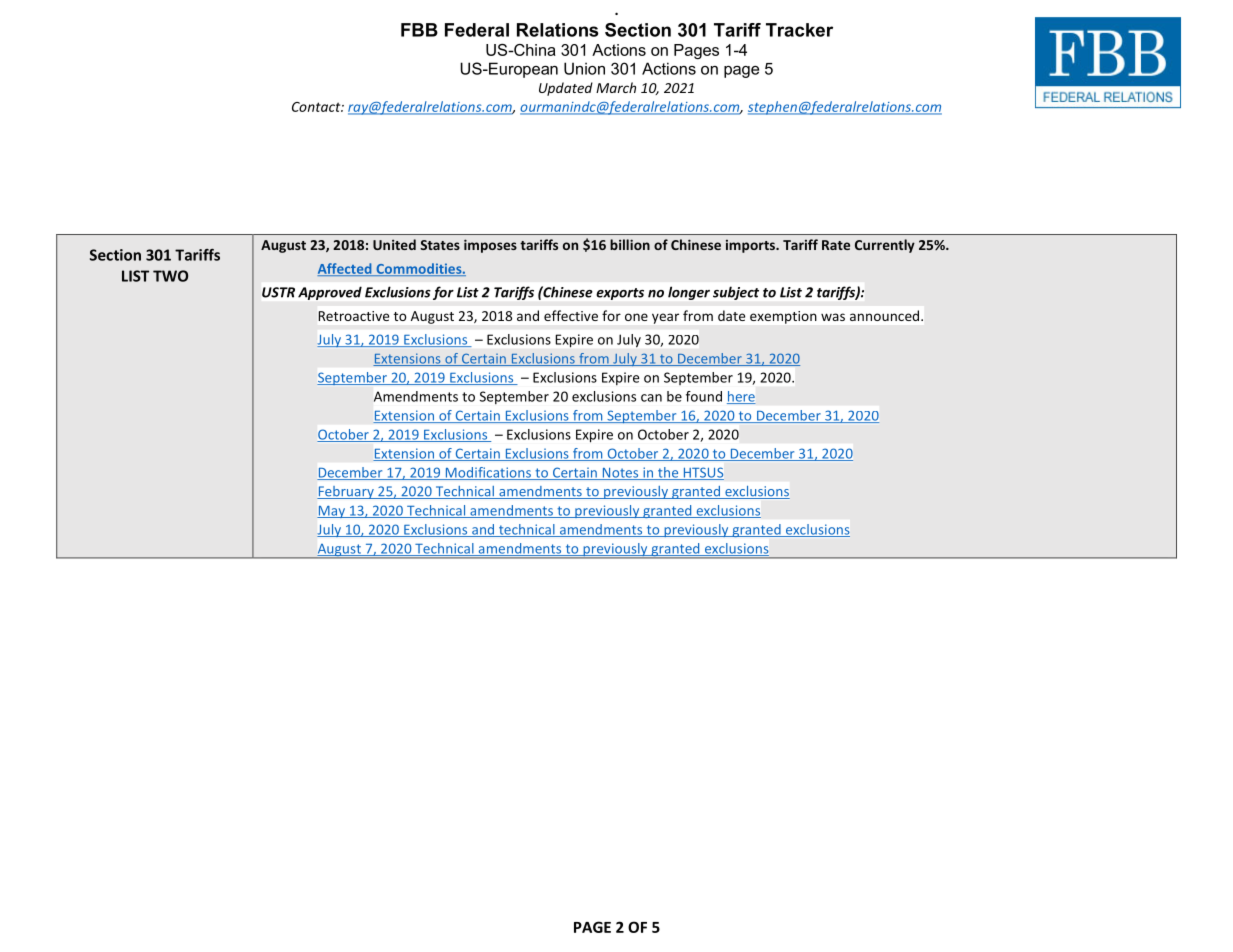 The image size is (1233, 952). I want to click on March, so click(616, 87).
